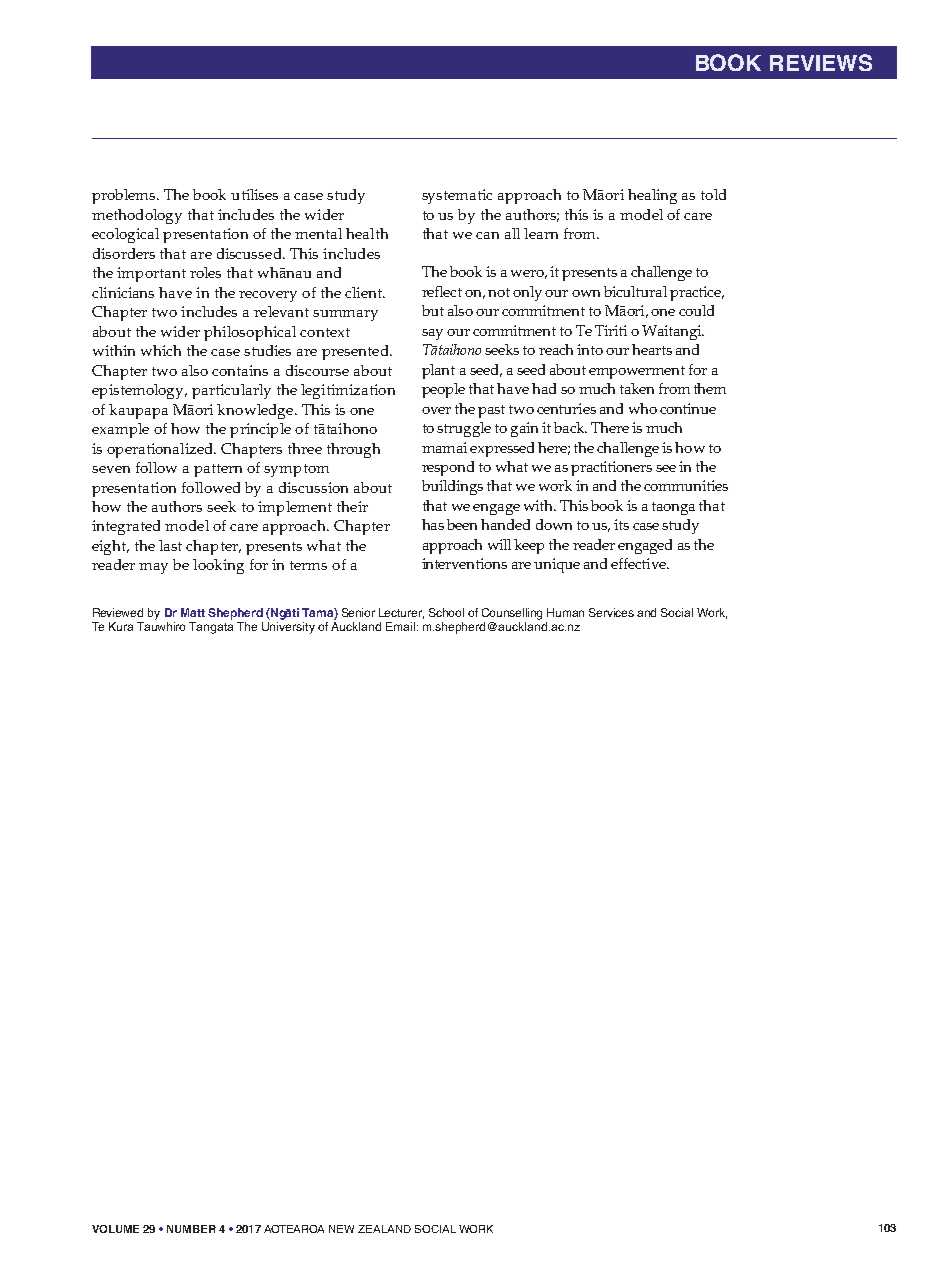  What do you see at coordinates (193, 612) in the screenshot?
I see `Matt` at bounding box center [193, 612].
